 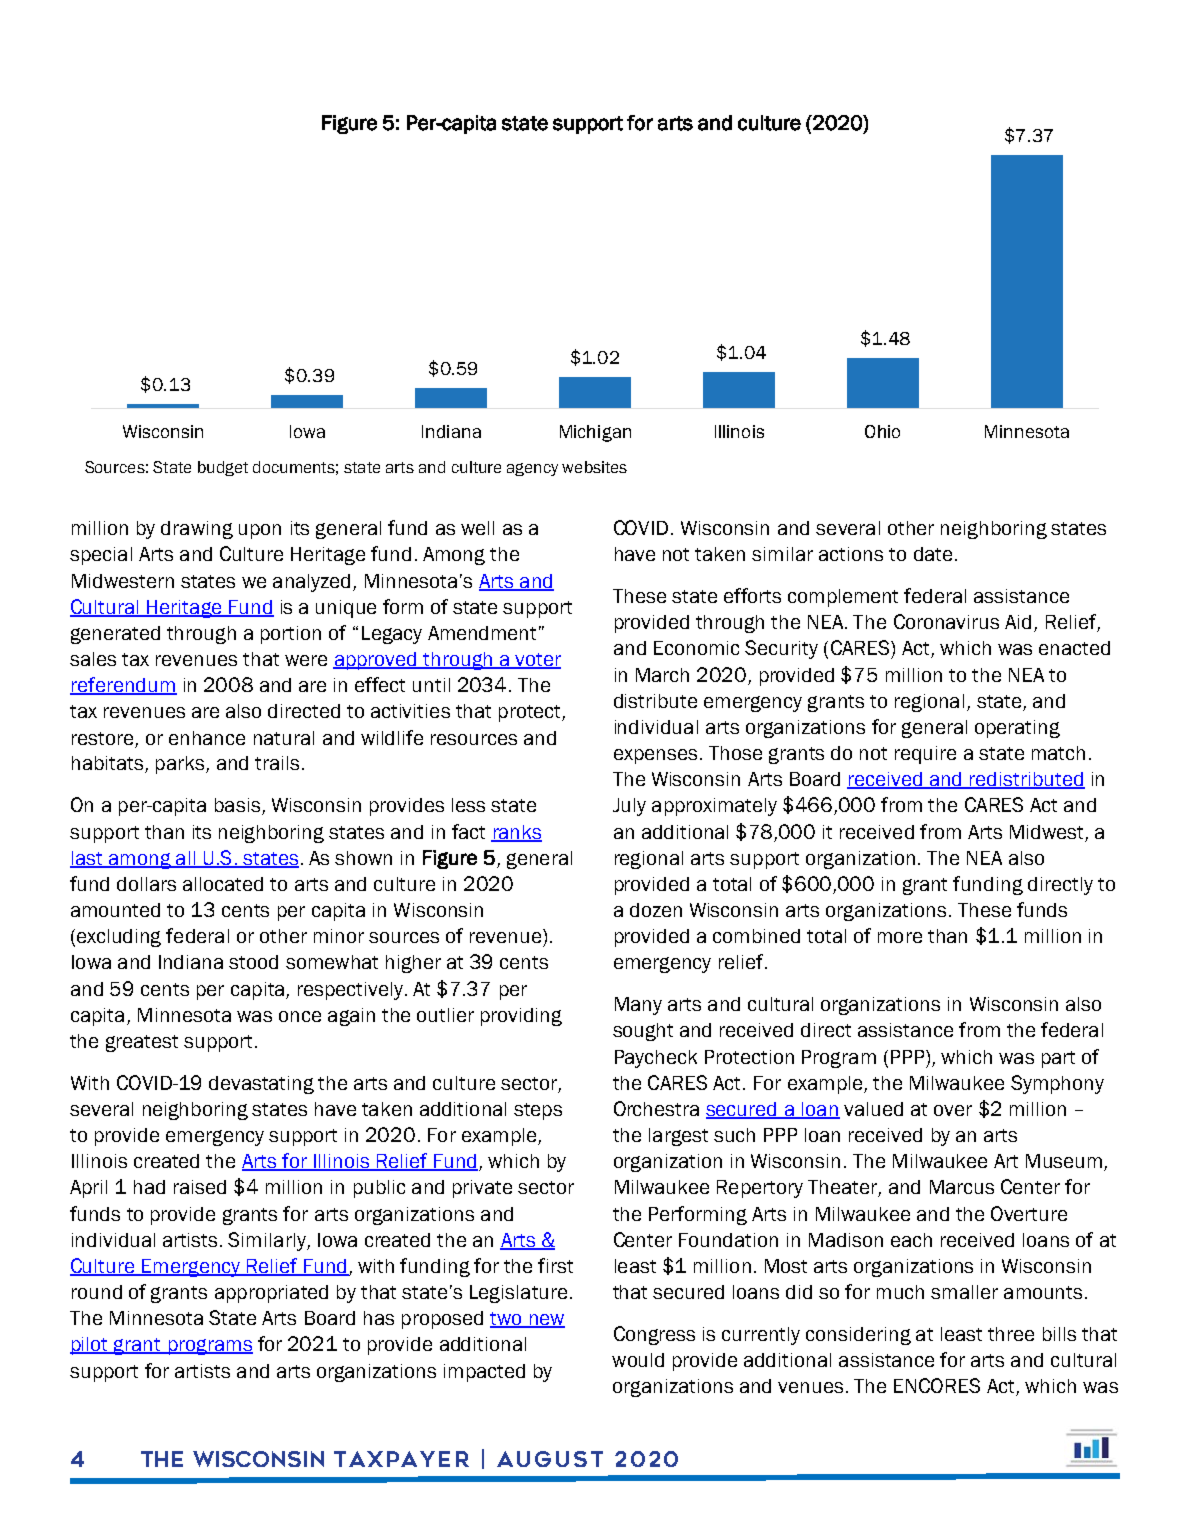 What do you see at coordinates (873, 1109) in the screenshot?
I see `valued` at bounding box center [873, 1109].
